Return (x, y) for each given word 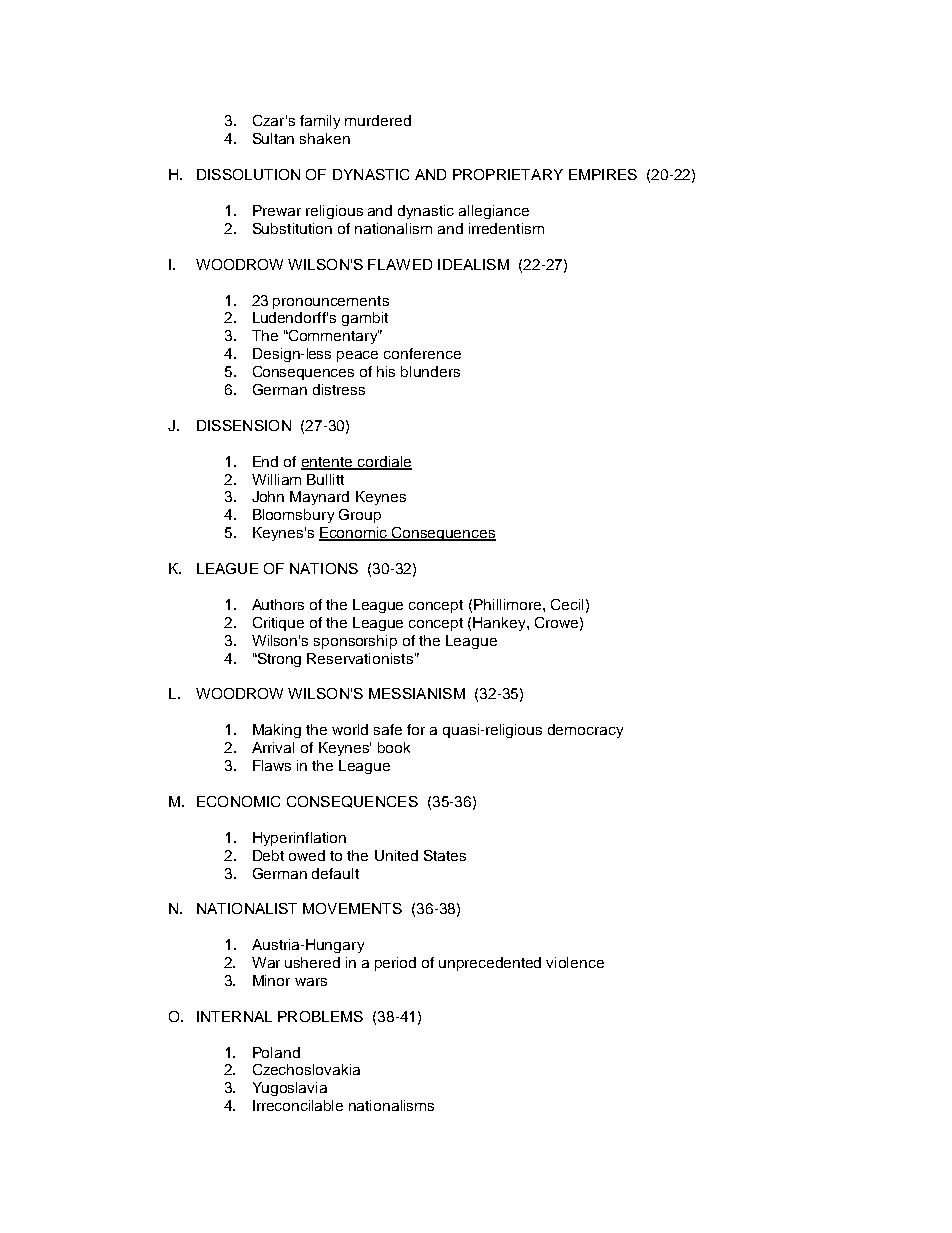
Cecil (567, 604)
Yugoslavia (290, 1089)
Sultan (273, 138)
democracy (585, 731)
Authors (278, 604)
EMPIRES (603, 174)
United (396, 855)
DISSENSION (244, 425)
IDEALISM (473, 264)
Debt (268, 855)
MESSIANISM (417, 693)
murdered (378, 120)
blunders (430, 371)
